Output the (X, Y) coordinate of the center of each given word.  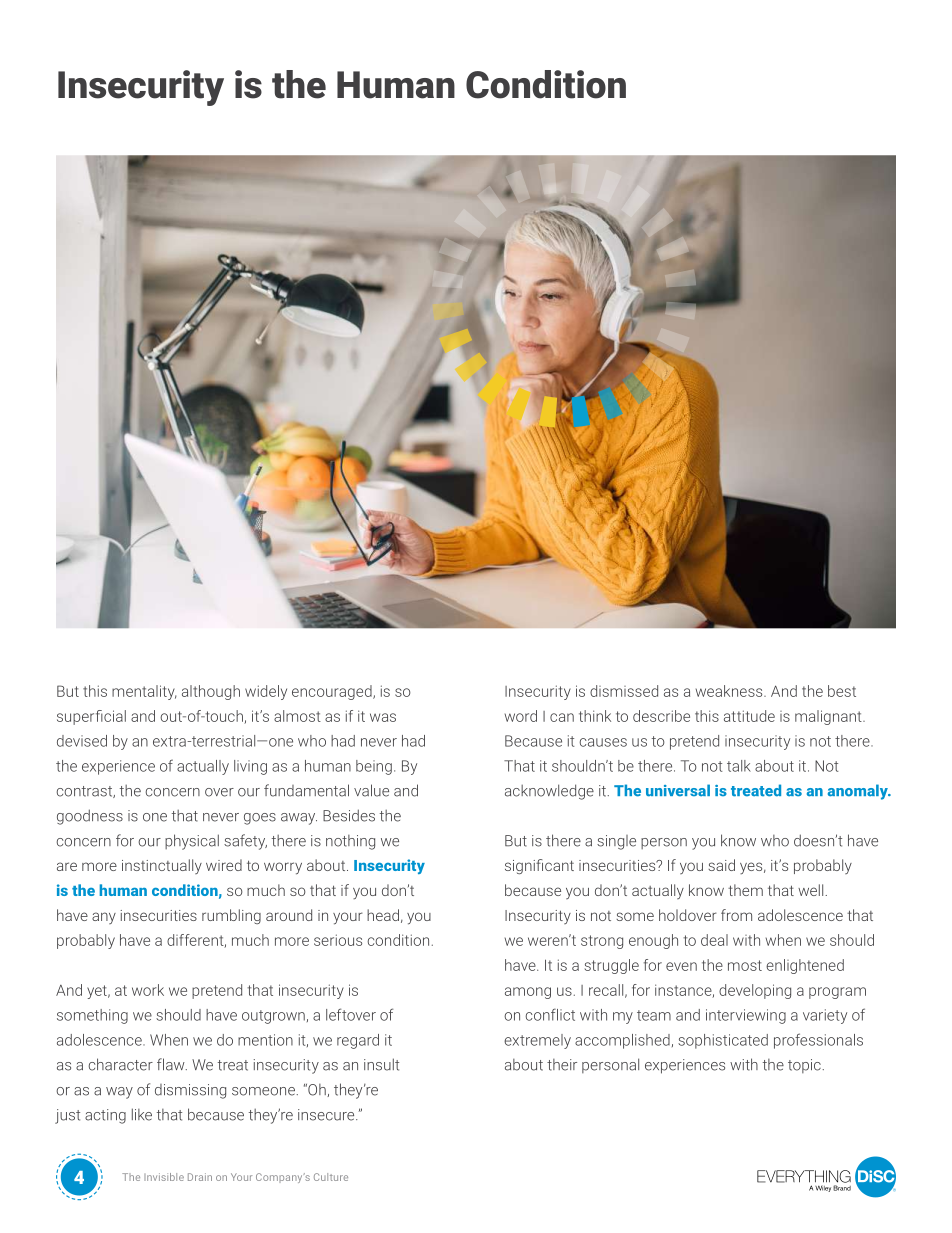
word (521, 716)
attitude (749, 716)
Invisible (164, 1177)
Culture (331, 1177)
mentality (144, 692)
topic (804, 1066)
